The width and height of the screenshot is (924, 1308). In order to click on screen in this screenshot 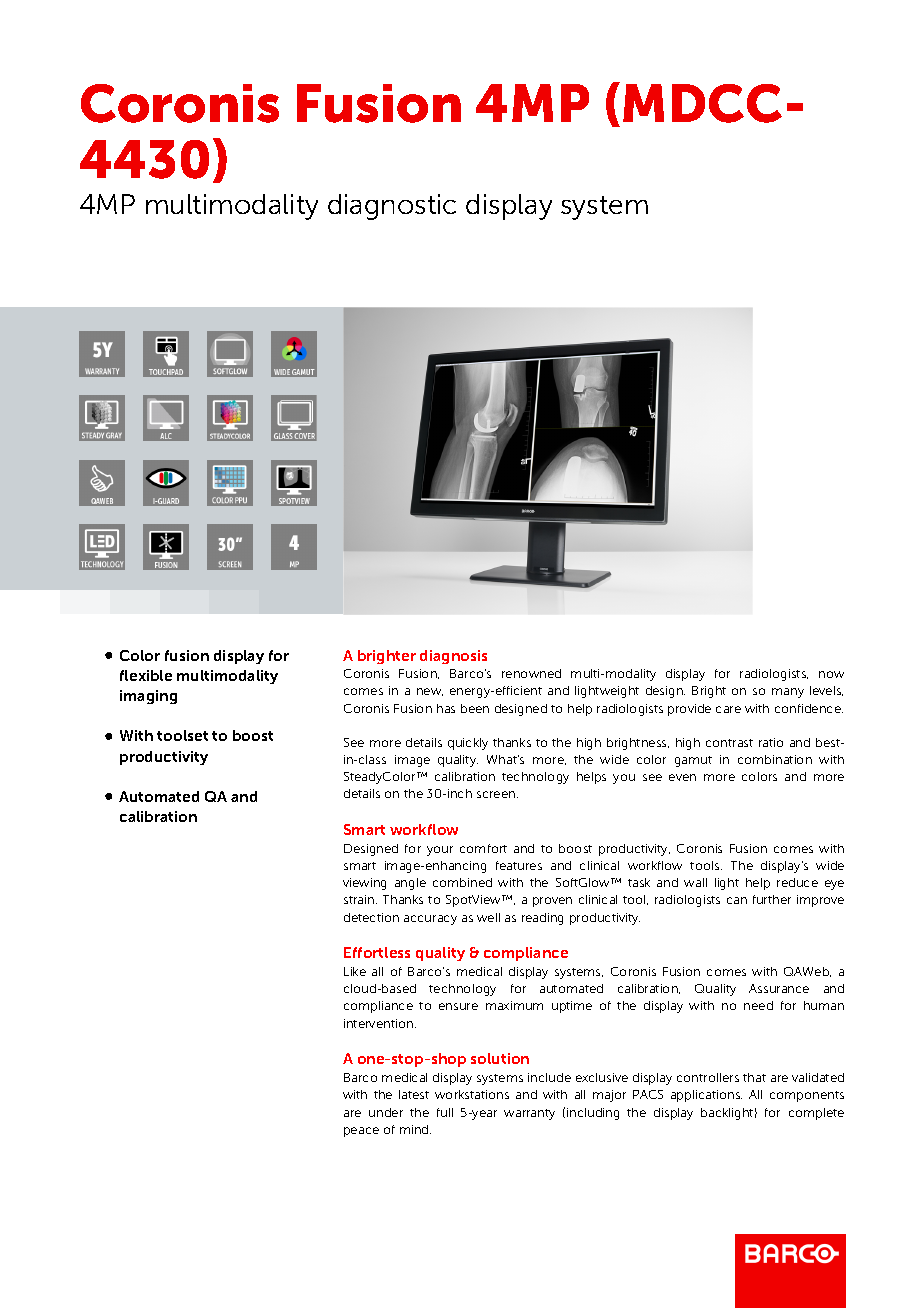, I will do `click(497, 794)`.
